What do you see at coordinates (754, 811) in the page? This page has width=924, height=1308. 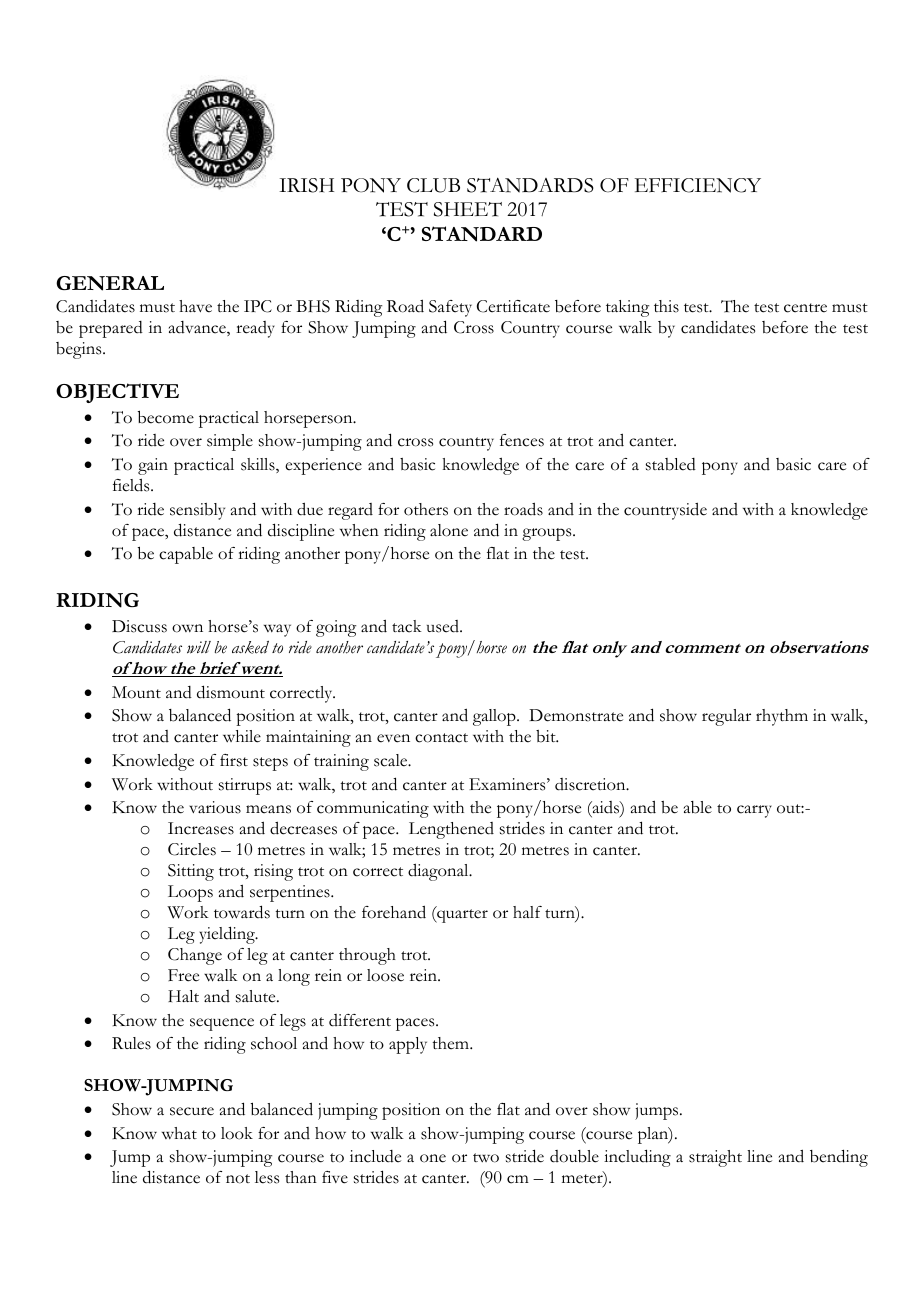 I see `carry` at bounding box center [754, 811].
